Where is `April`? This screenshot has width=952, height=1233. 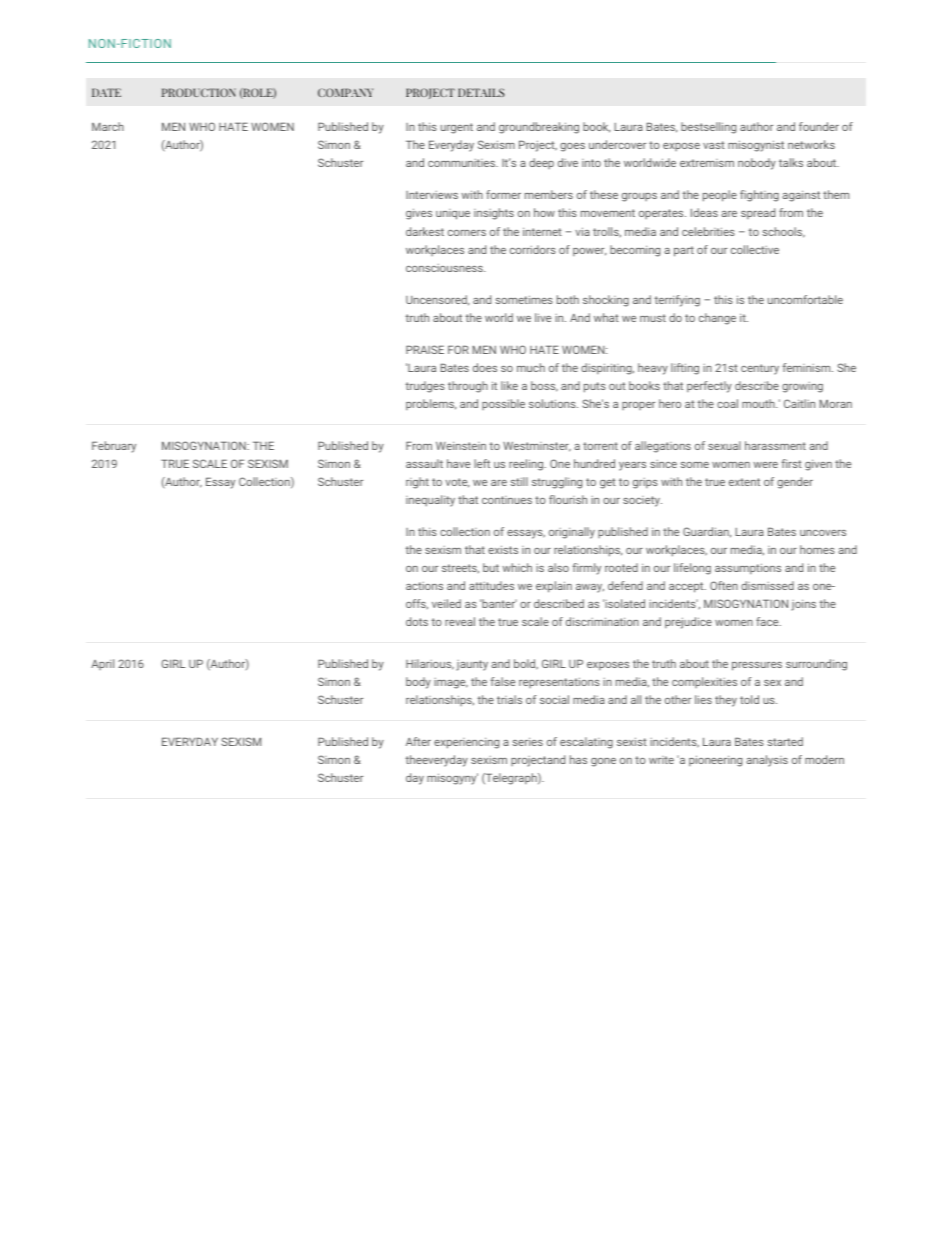
April is located at coordinates (102, 664).
